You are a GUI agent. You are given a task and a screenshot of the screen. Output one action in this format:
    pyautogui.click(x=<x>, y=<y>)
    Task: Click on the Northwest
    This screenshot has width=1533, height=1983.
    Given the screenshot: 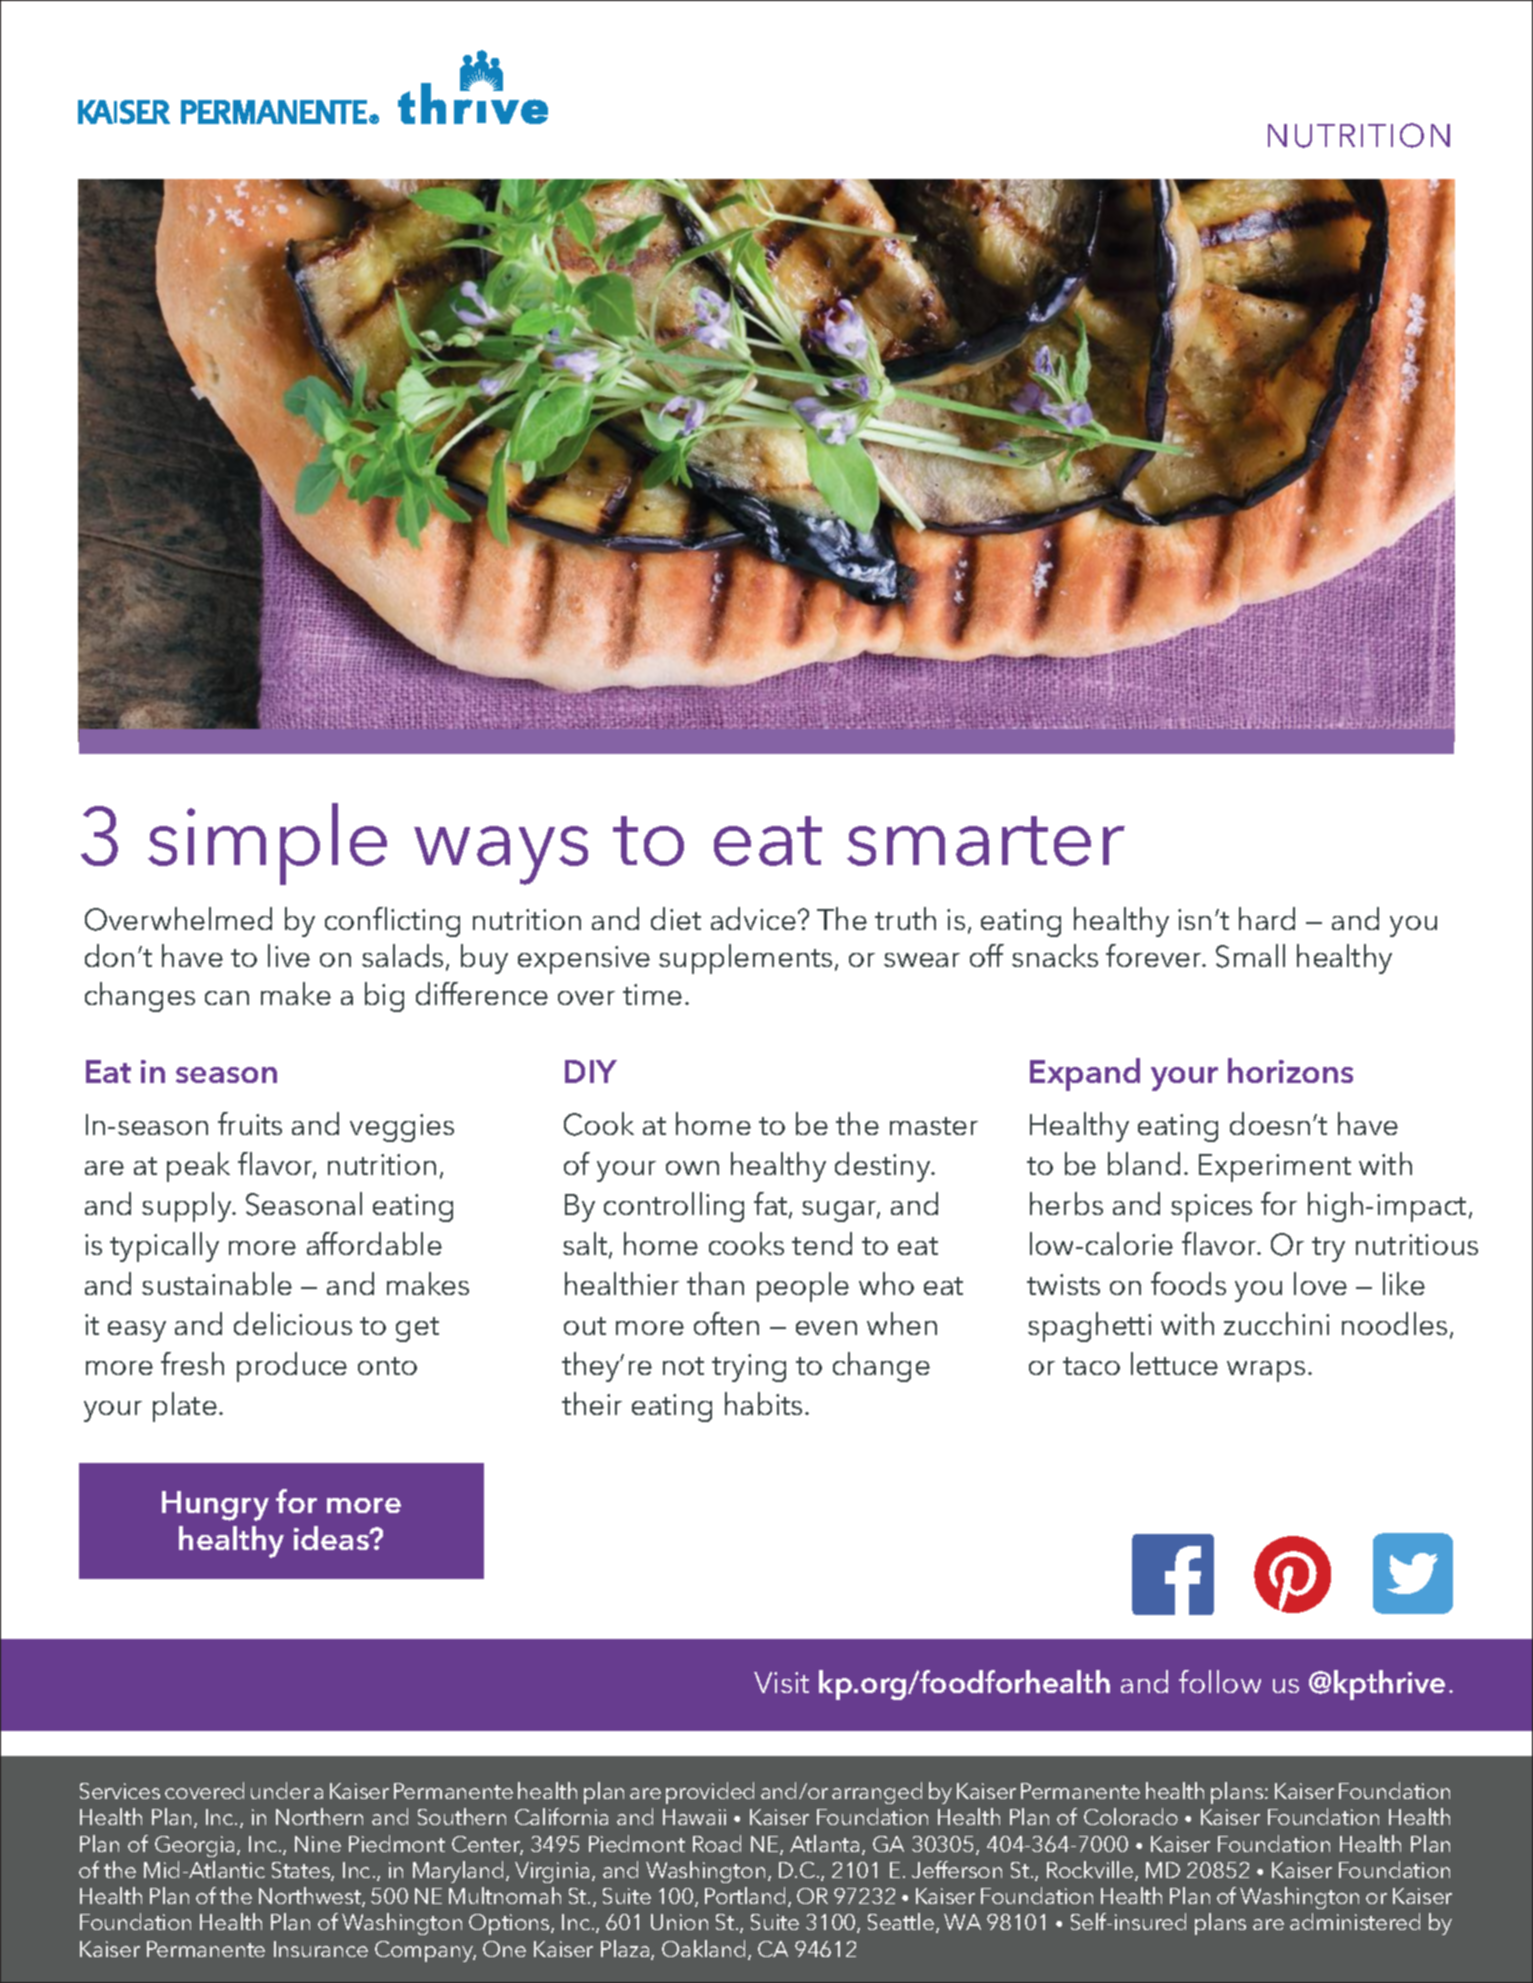 What is the action you would take?
    pyautogui.click(x=311, y=1897)
